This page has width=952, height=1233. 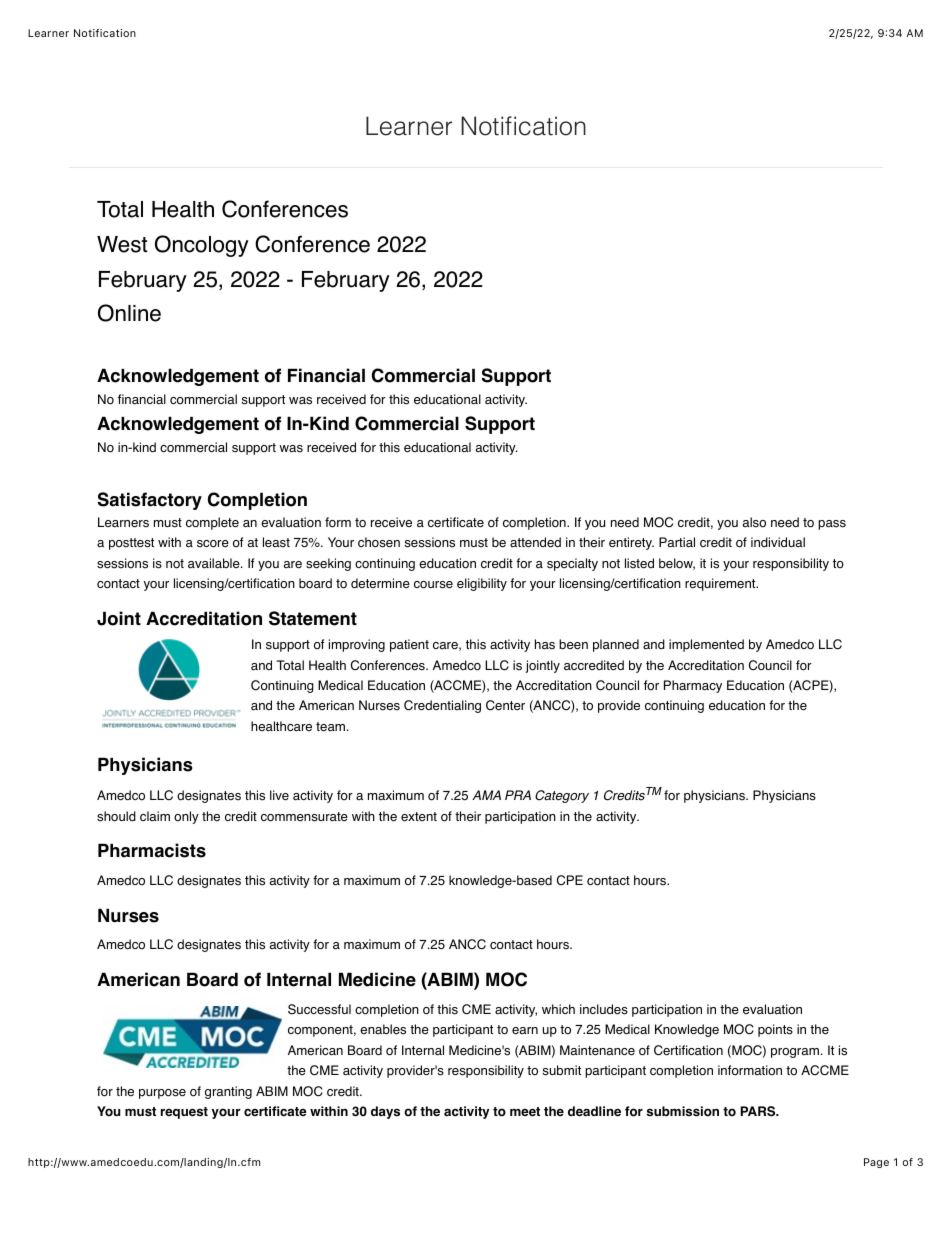 I want to click on Center, so click(x=505, y=705).
